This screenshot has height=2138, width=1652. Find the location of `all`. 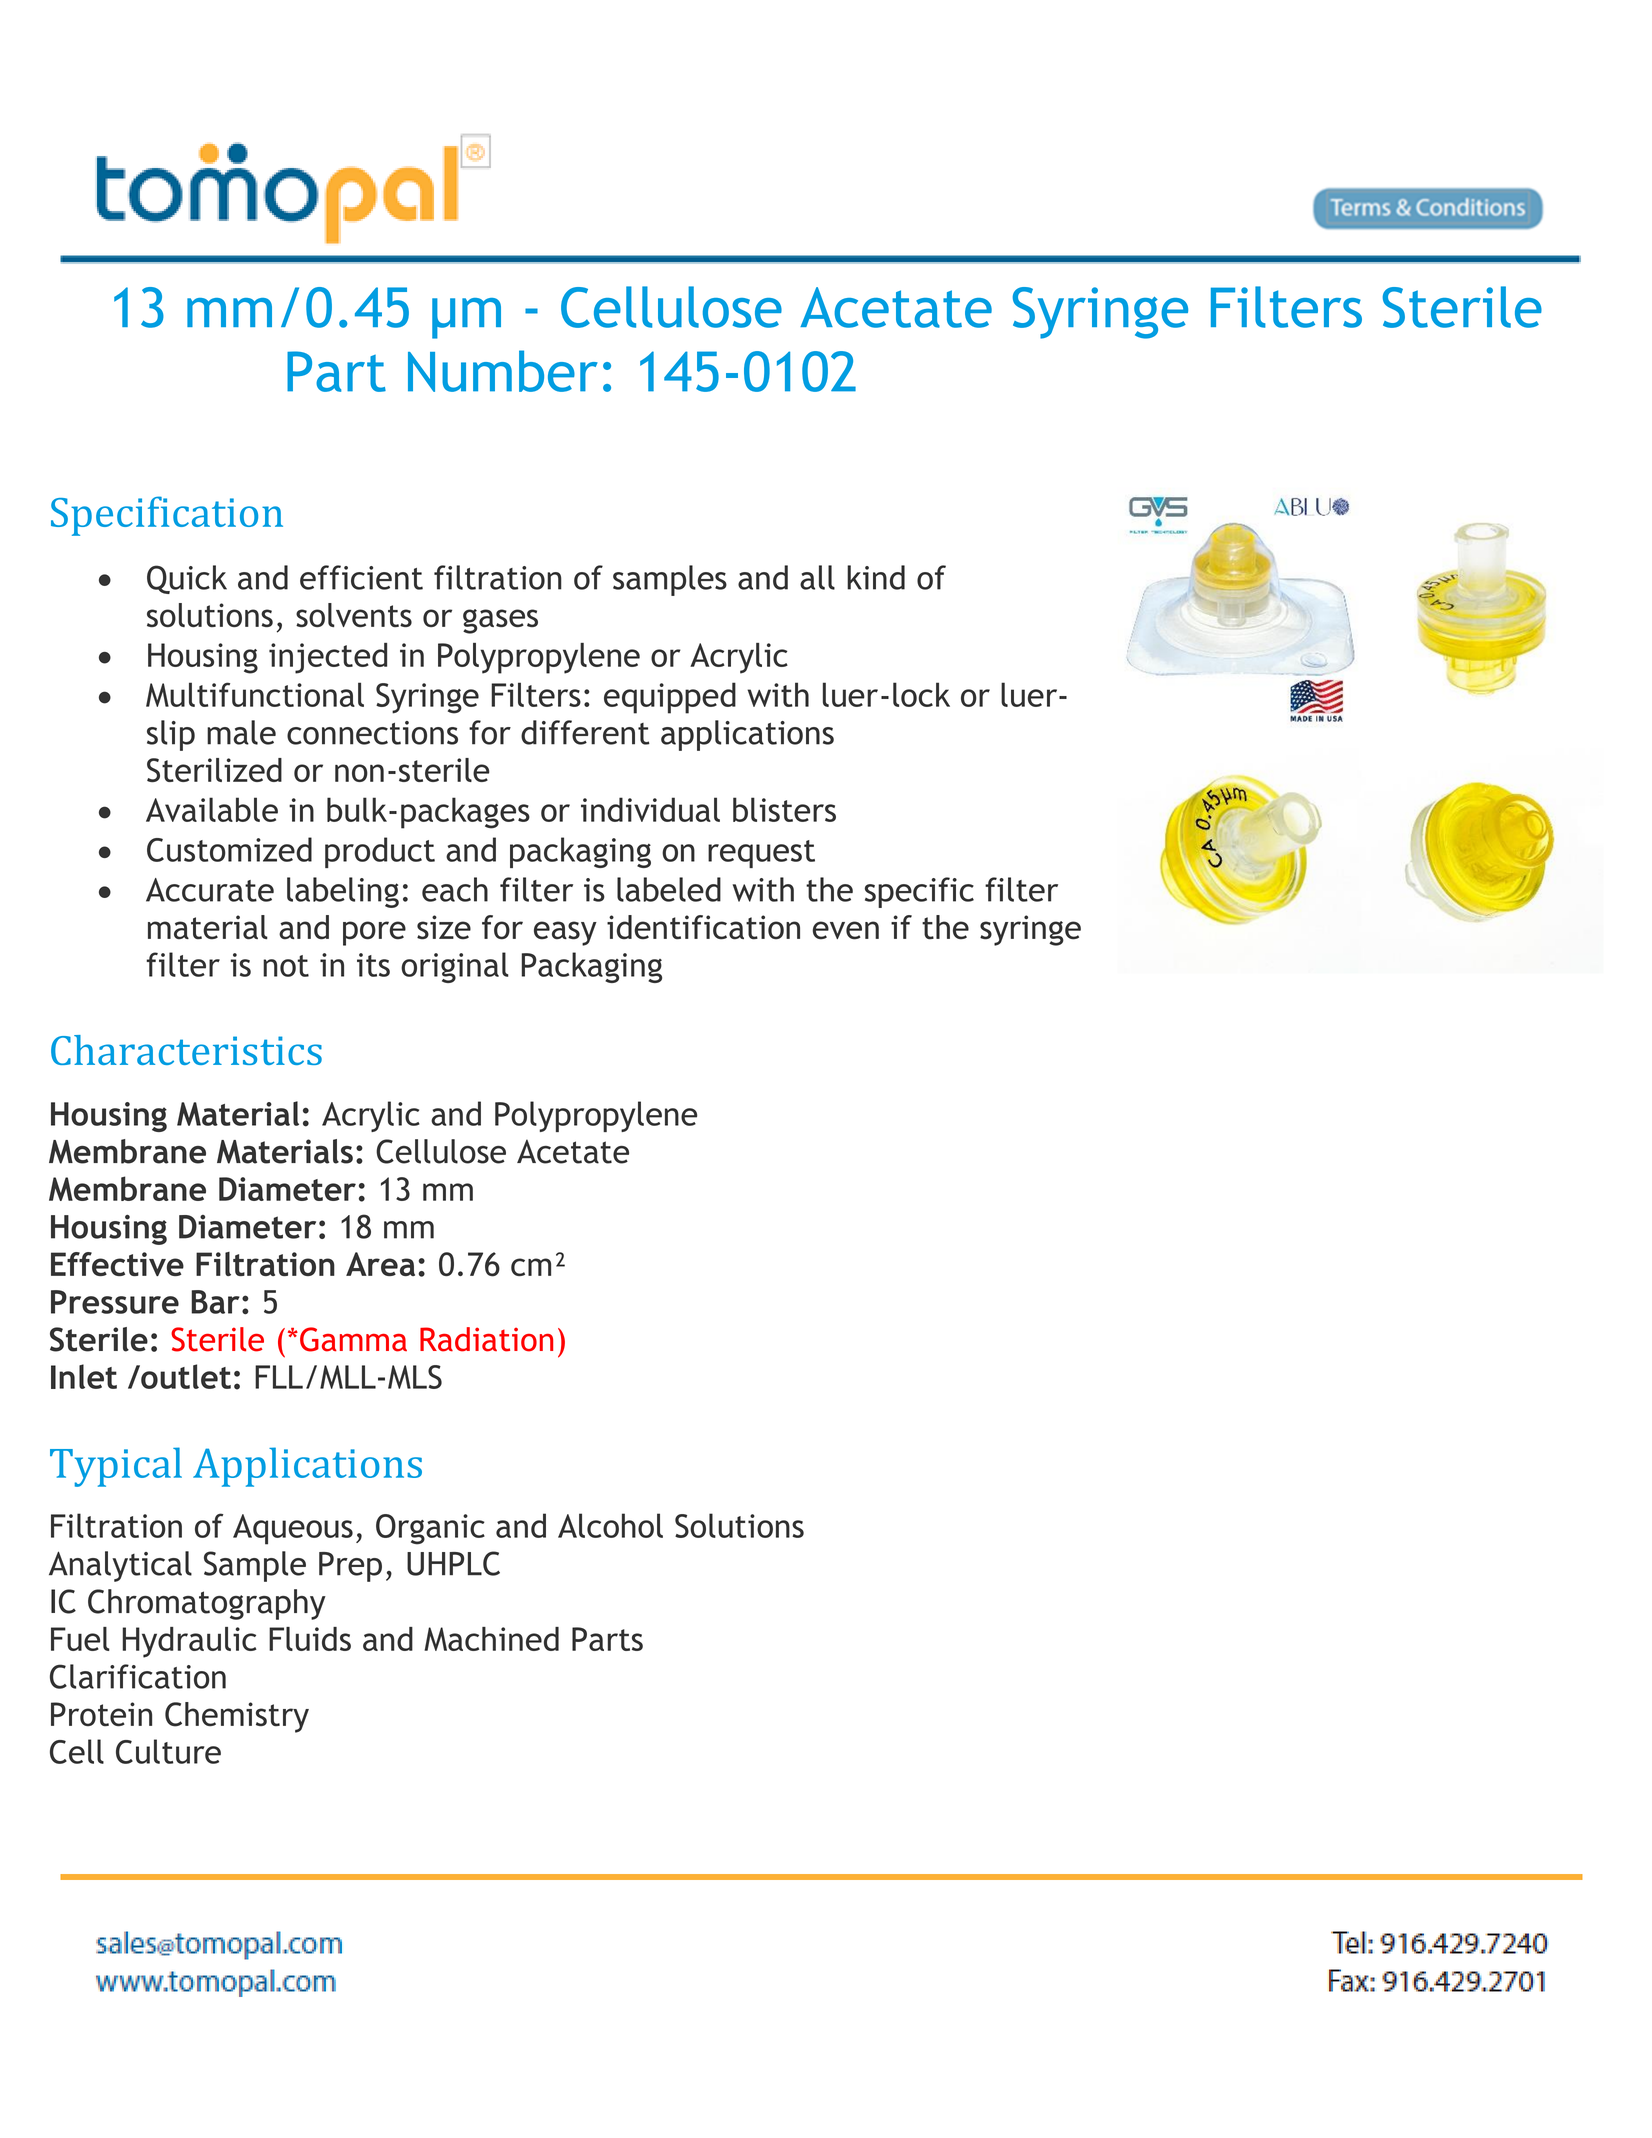

all is located at coordinates (817, 577).
